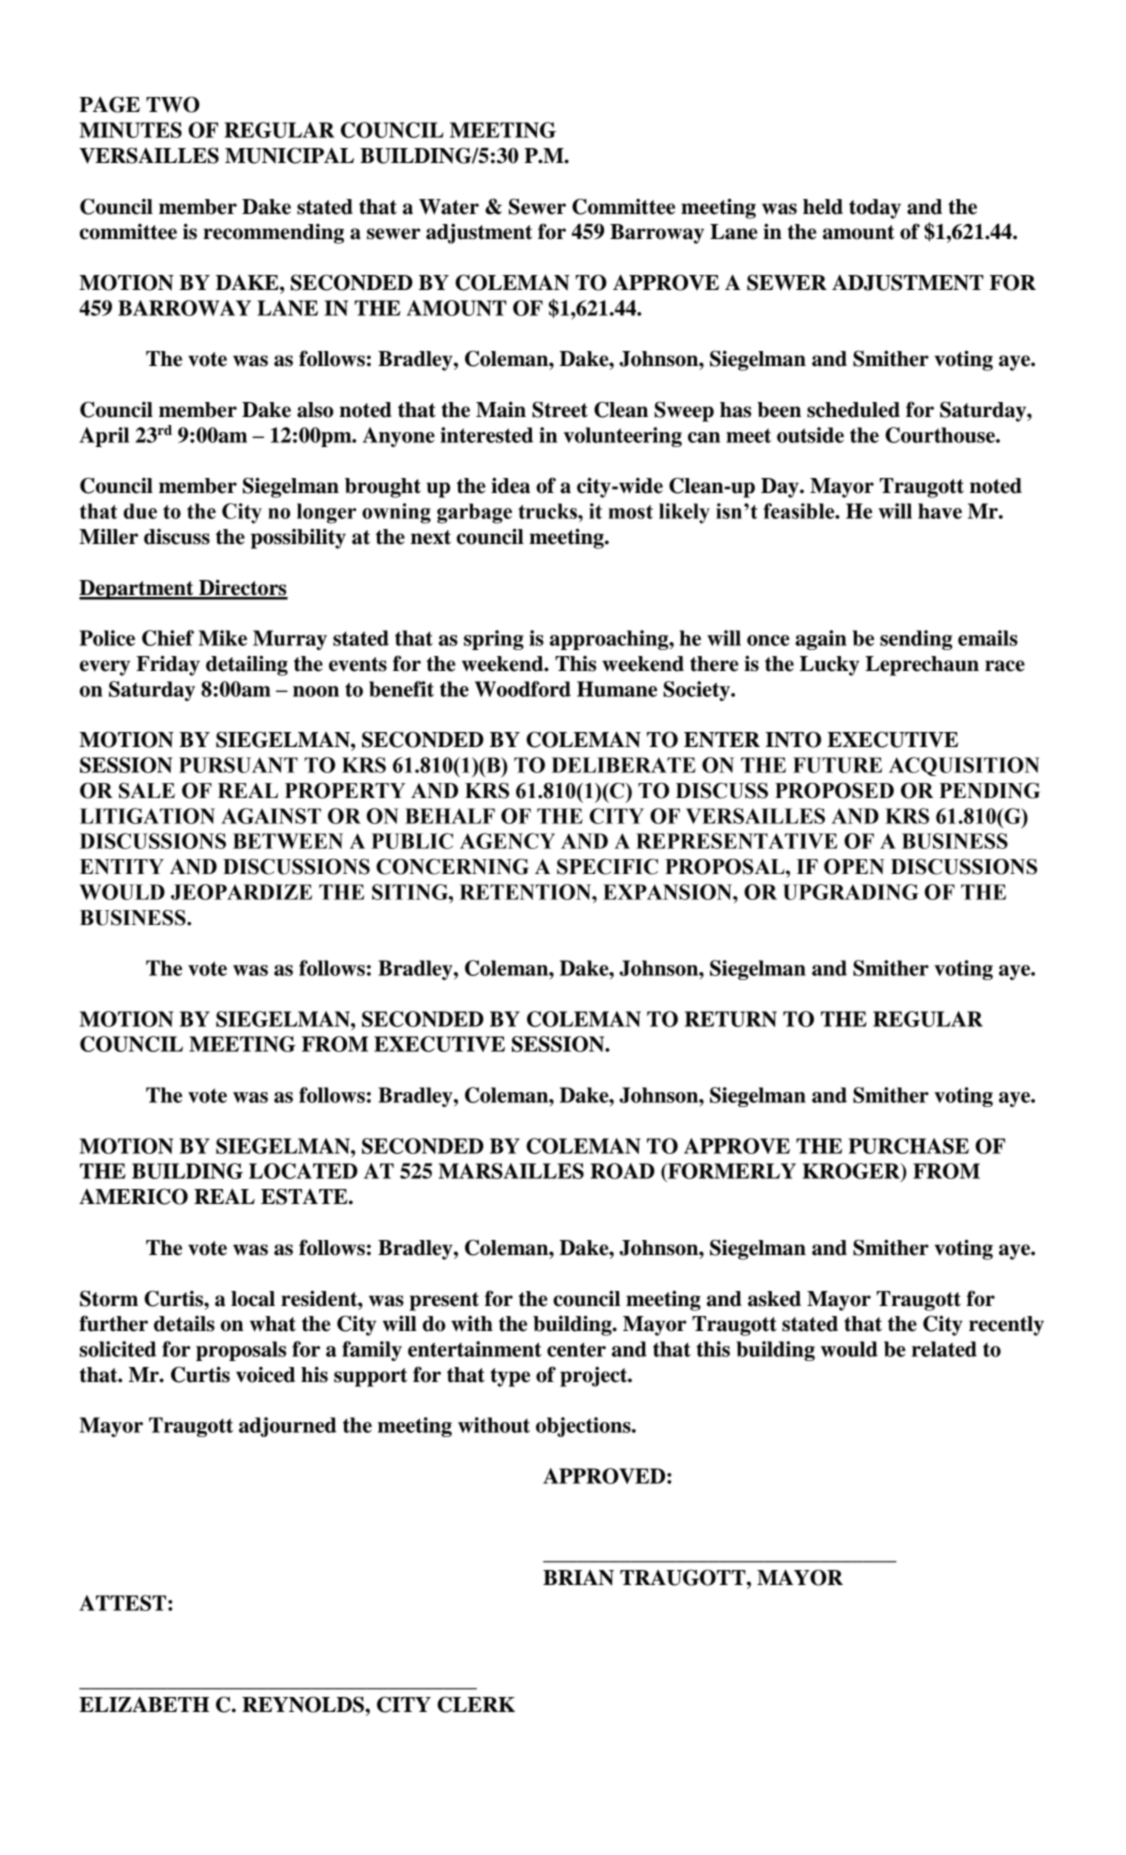 The image size is (1126, 1855). Describe the element at coordinates (622, 1171) in the screenshot. I see `ROAD` at that location.
